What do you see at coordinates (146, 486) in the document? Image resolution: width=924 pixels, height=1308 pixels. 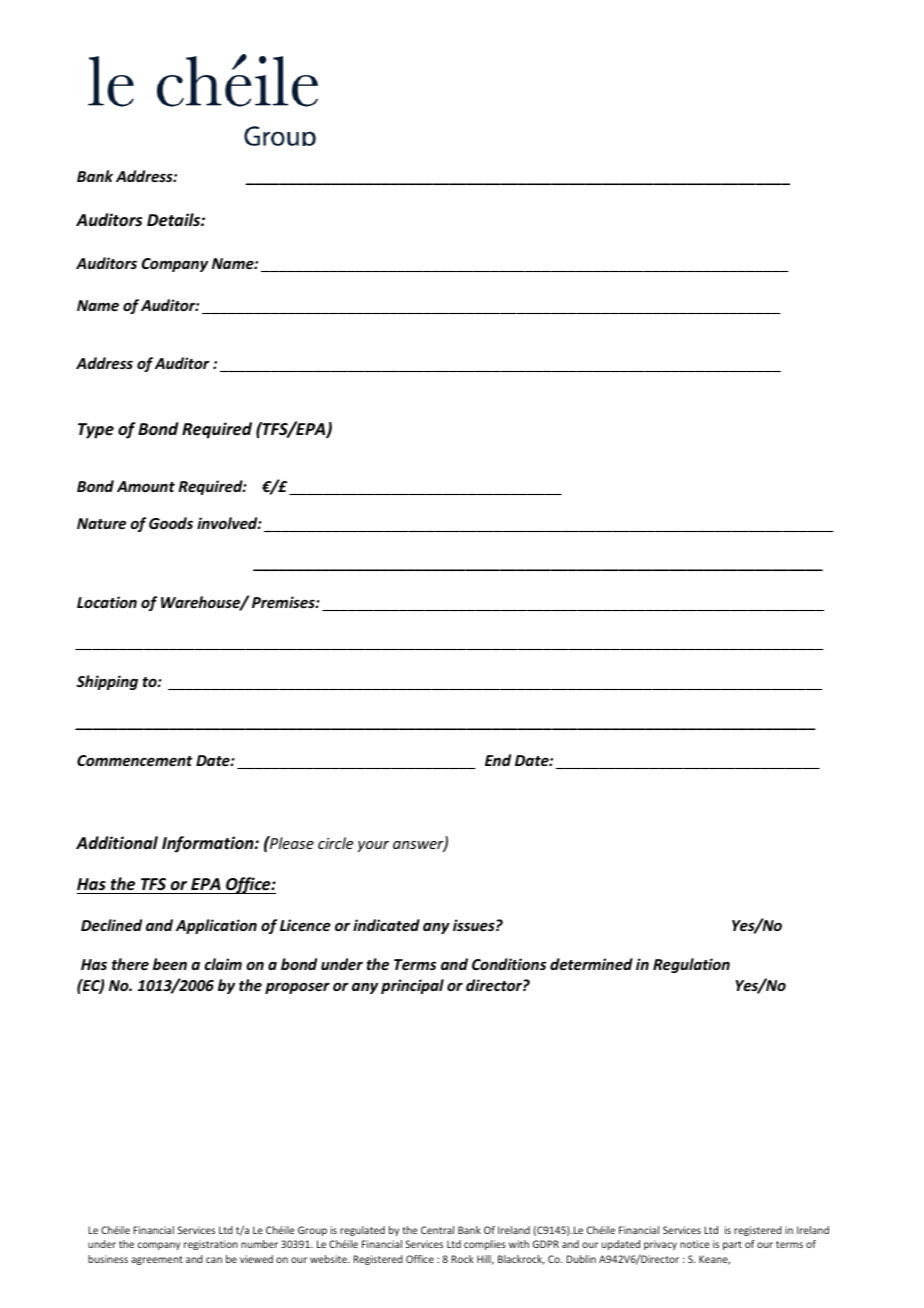 I see `Amount` at bounding box center [146, 486].
